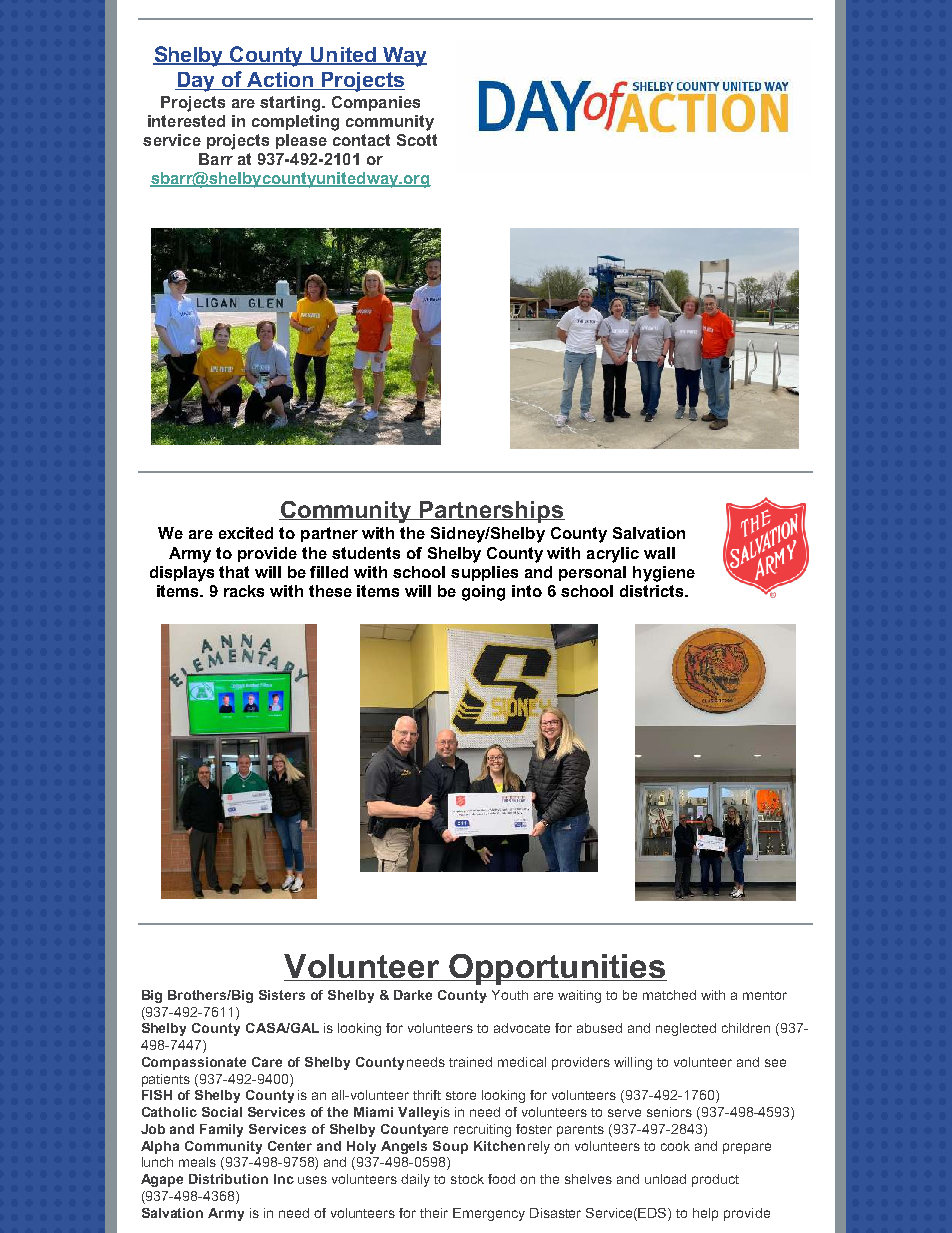 Image resolution: width=952 pixels, height=1233 pixels. Describe the element at coordinates (653, 591) in the page. I see `districts` at that location.
